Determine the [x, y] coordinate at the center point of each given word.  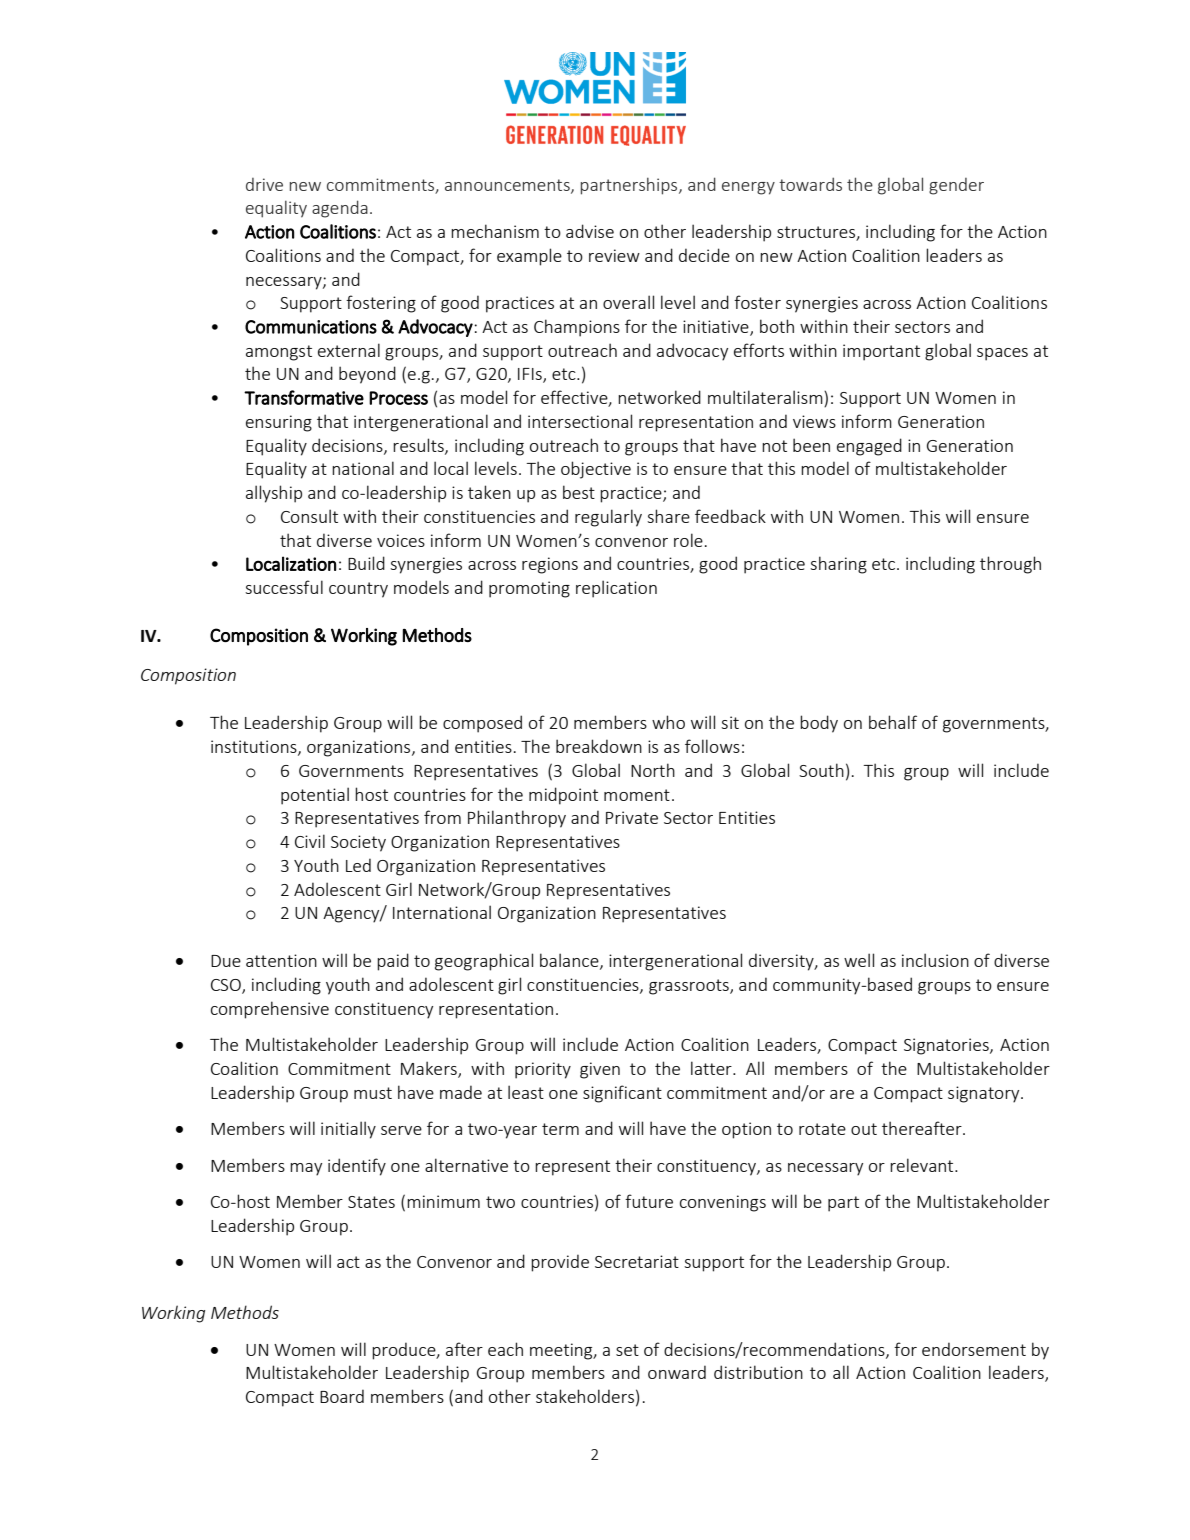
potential [315, 796]
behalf [893, 722]
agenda [340, 209]
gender [956, 186]
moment [637, 795]
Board [342, 1396]
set [627, 1350]
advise [590, 231]
